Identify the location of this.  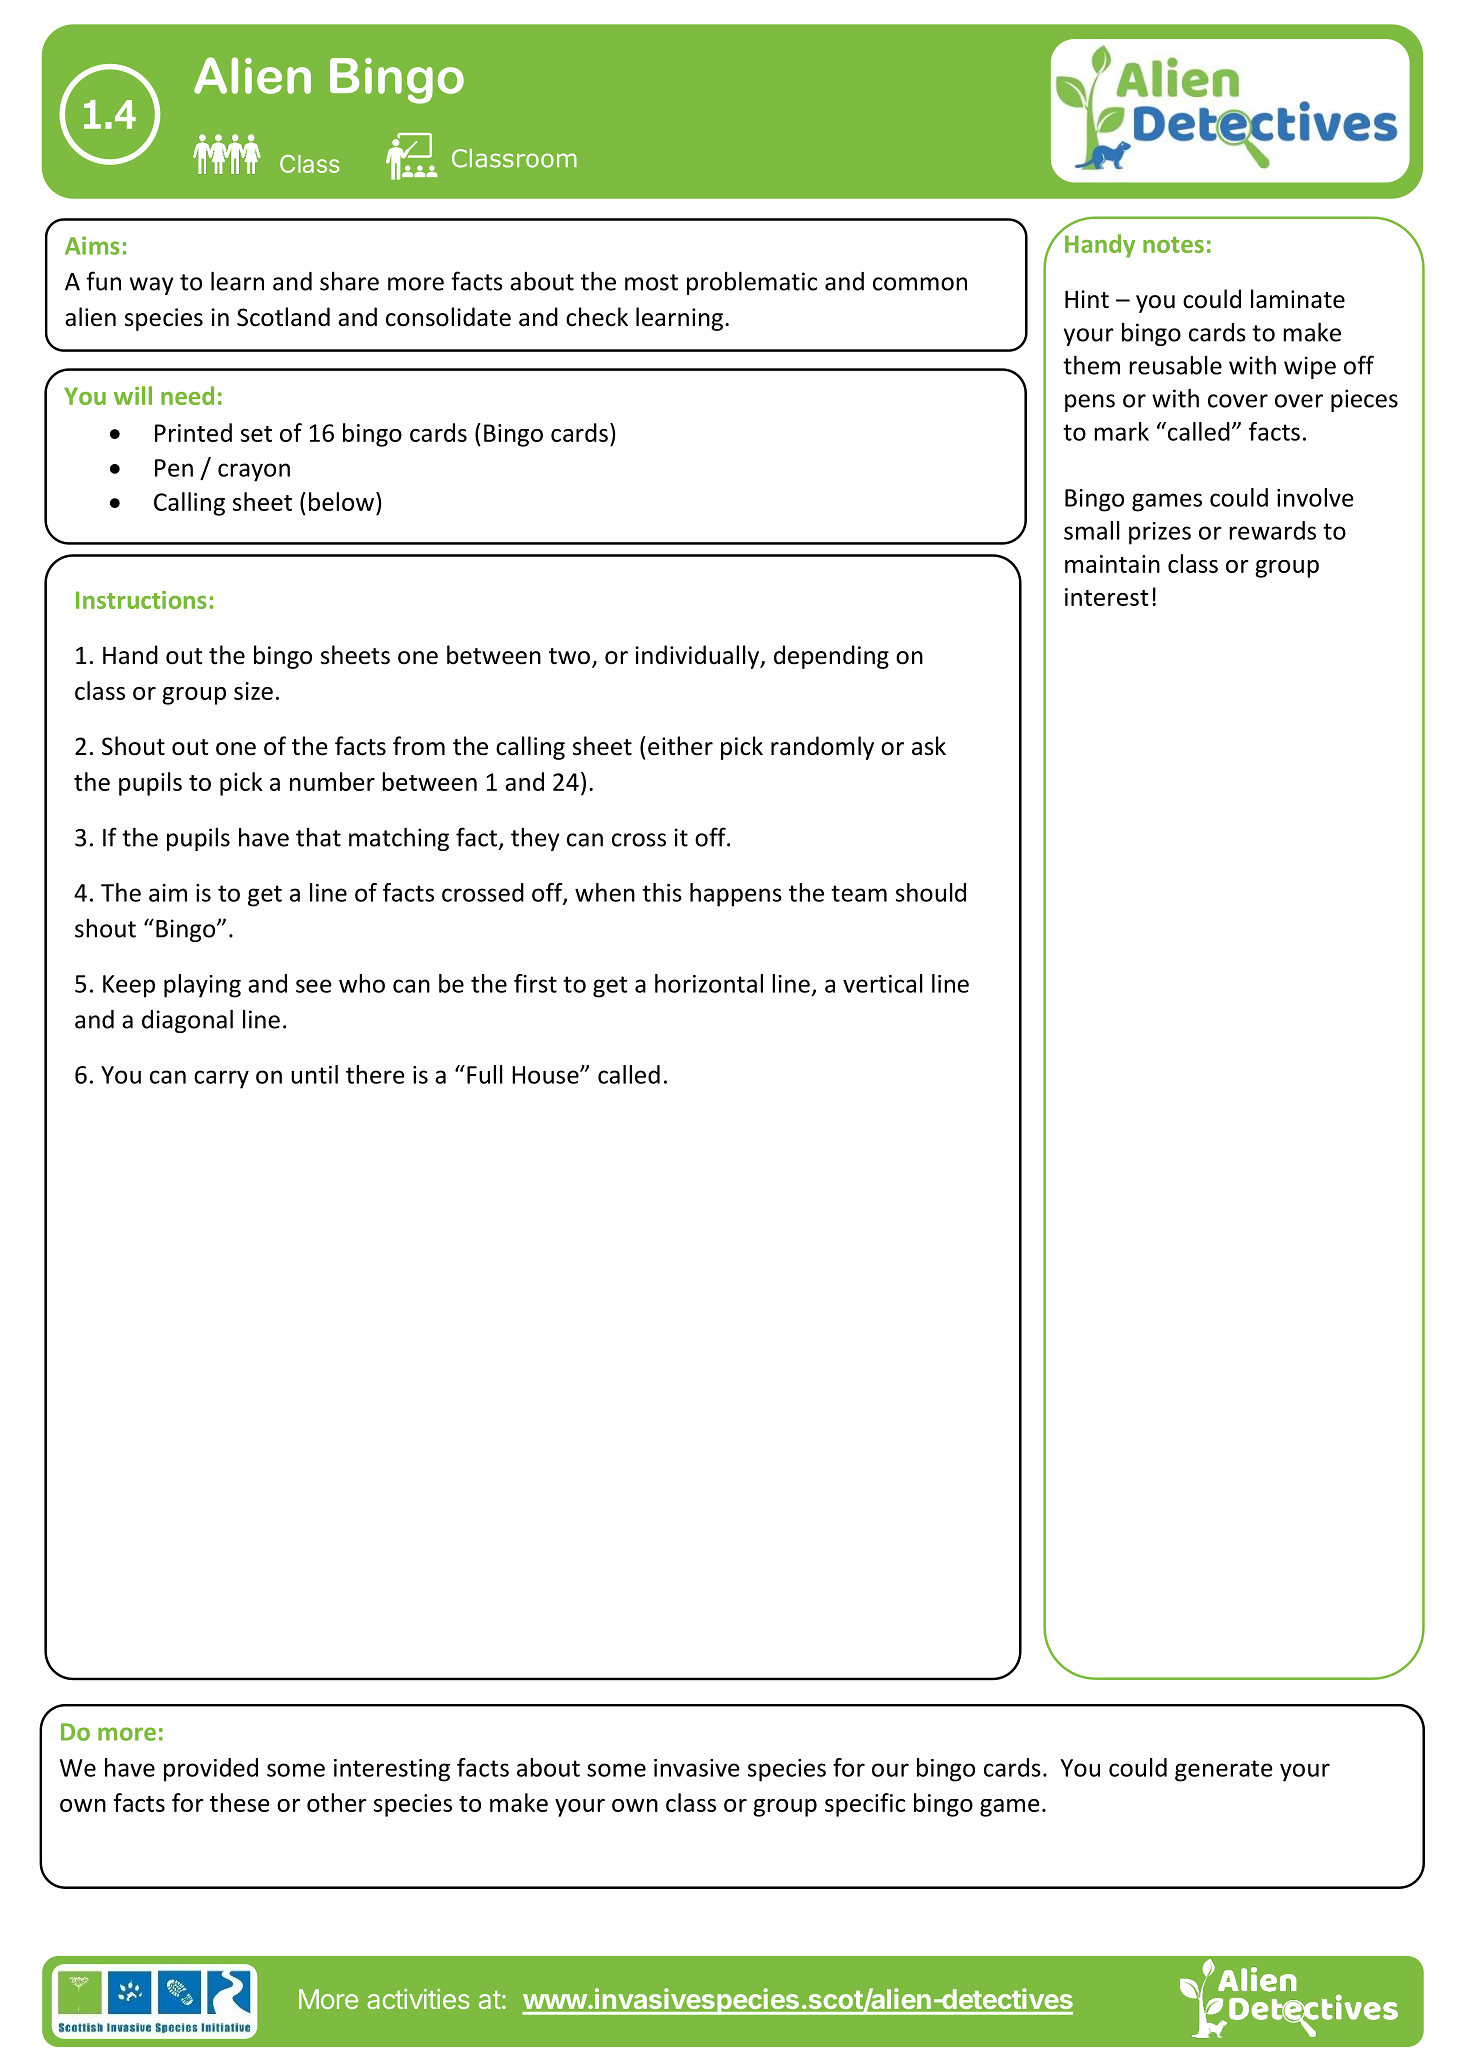
(662, 892).
